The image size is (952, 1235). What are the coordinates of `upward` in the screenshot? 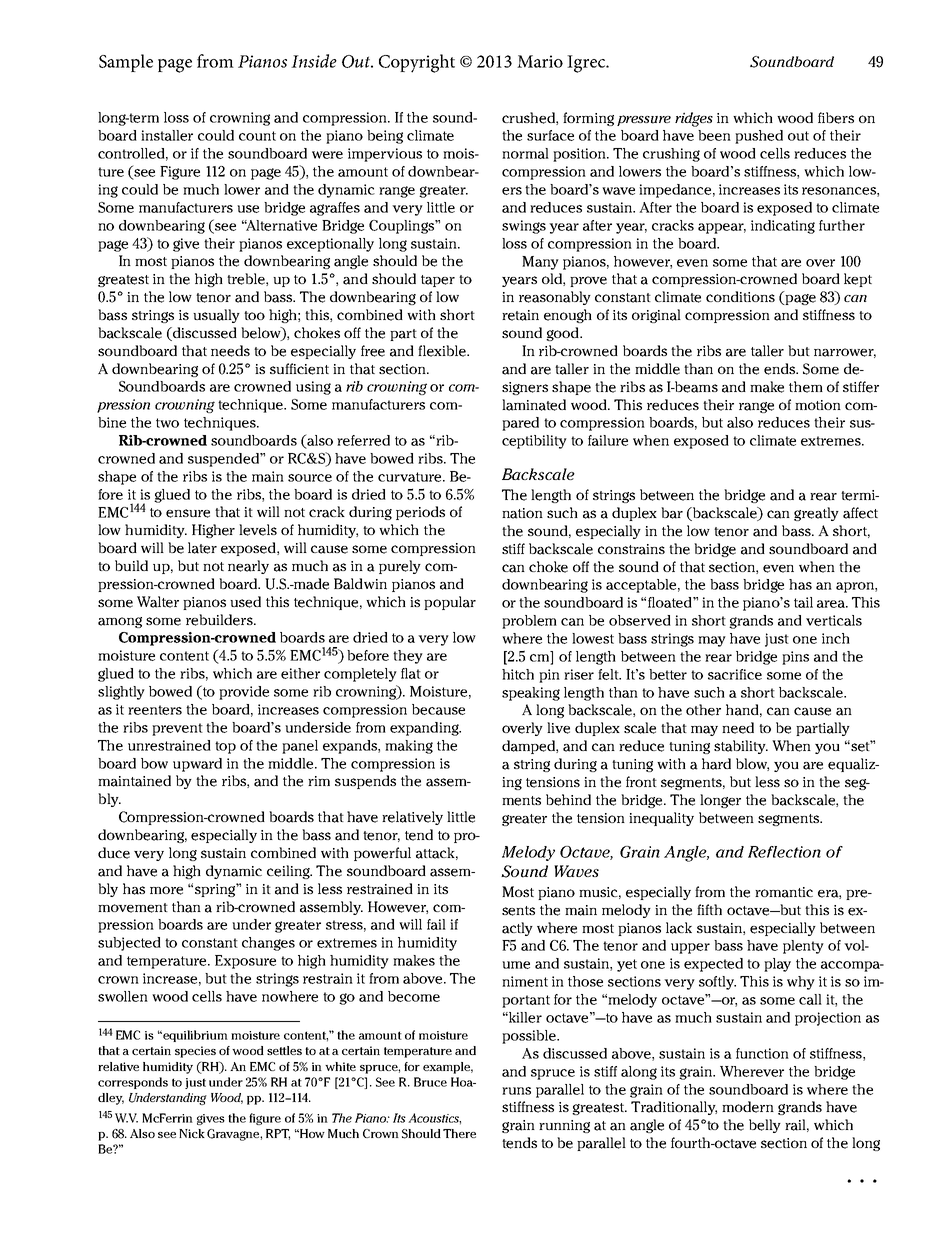 It's located at (197, 765).
